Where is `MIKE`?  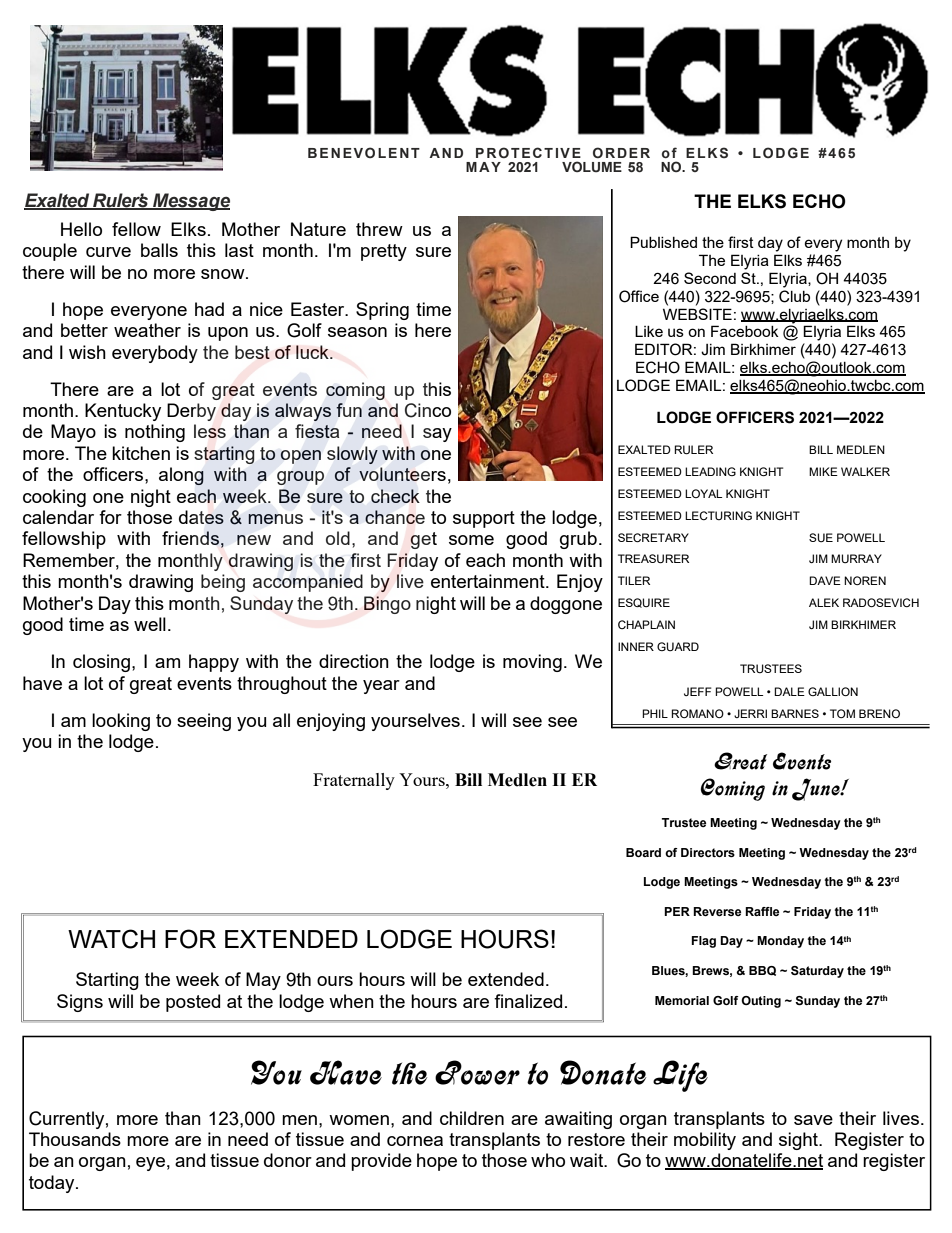 MIKE is located at coordinates (823, 471).
